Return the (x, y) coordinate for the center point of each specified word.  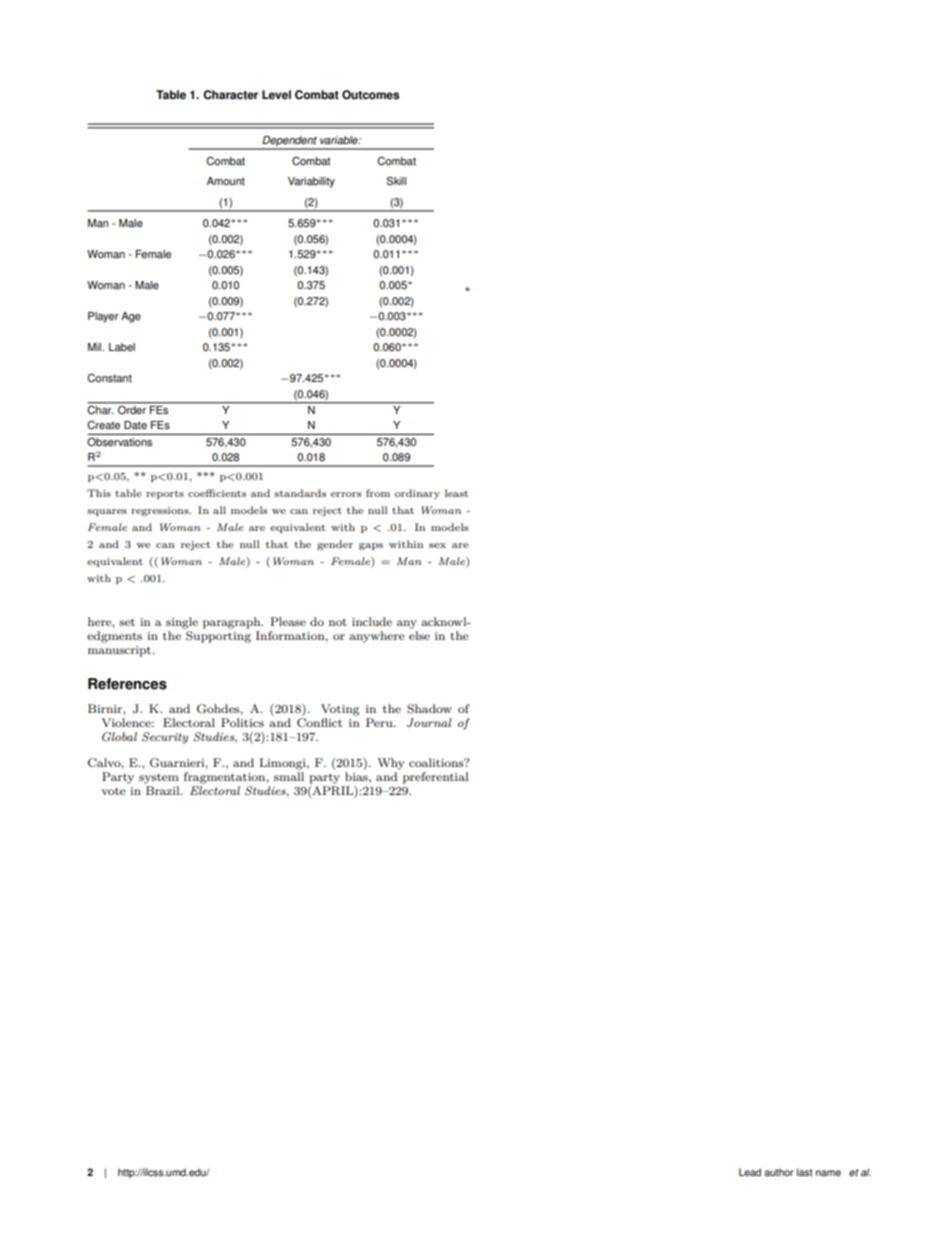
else (419, 635)
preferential (435, 778)
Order (132, 409)
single (182, 623)
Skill (396, 181)
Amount (226, 181)
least (456, 493)
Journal (429, 723)
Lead (750, 1172)
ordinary (417, 494)
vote (114, 791)
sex (437, 545)
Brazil (164, 790)
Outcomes (370, 95)
